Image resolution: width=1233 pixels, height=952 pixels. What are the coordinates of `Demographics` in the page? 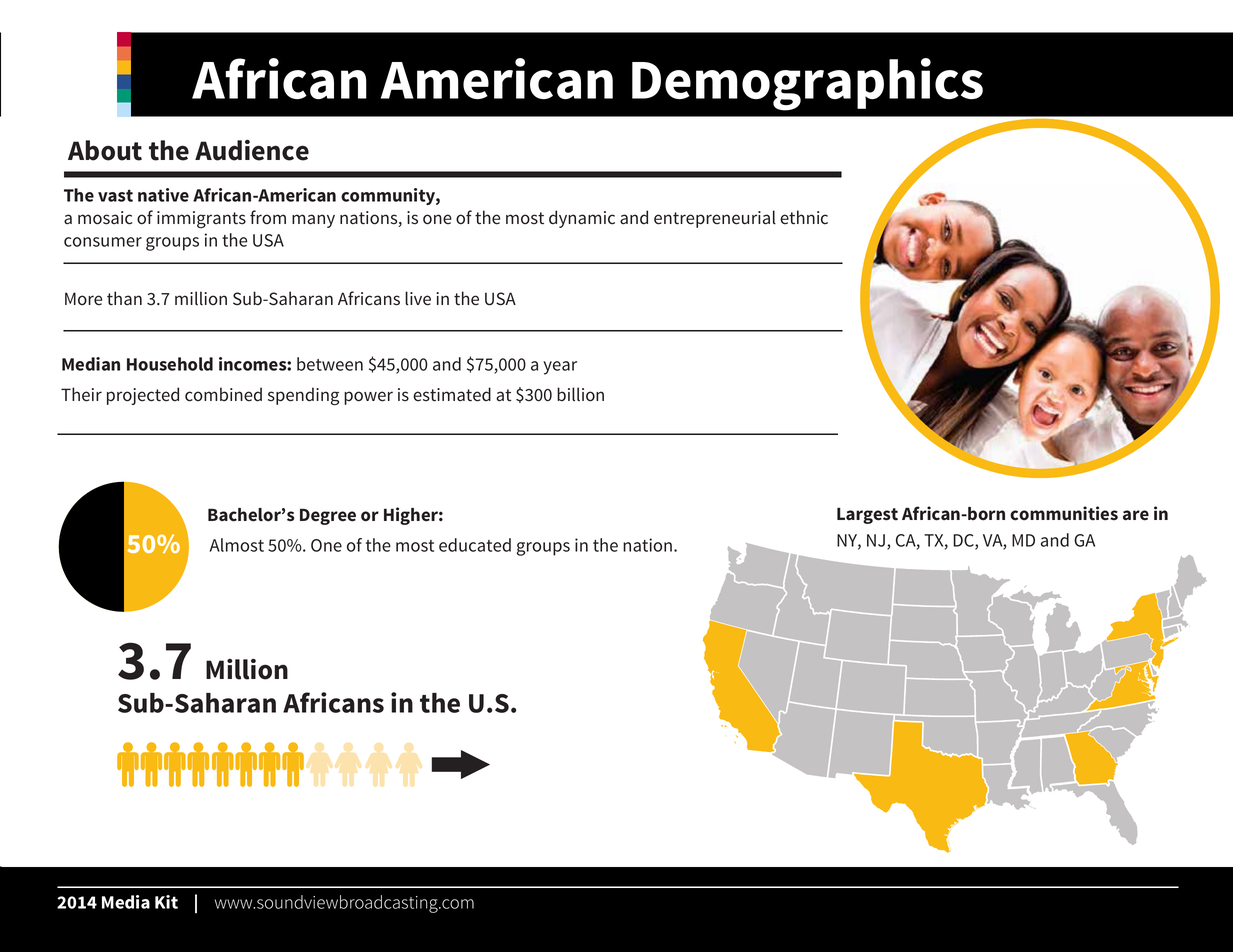 It's located at (807, 84).
